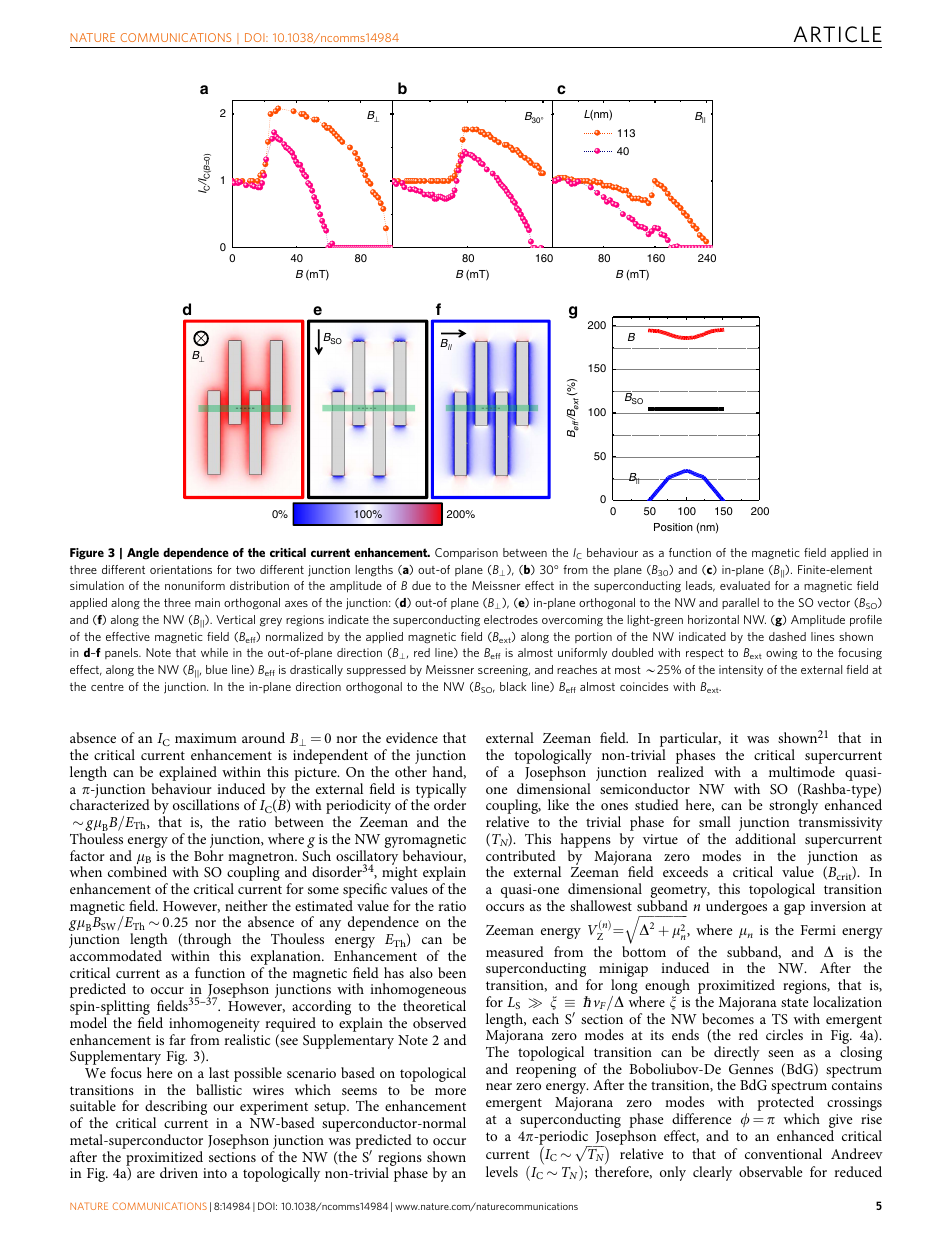 This screenshot has height=1251, width=952. Describe the element at coordinates (745, 585) in the screenshot. I see `evaluated` at that location.
